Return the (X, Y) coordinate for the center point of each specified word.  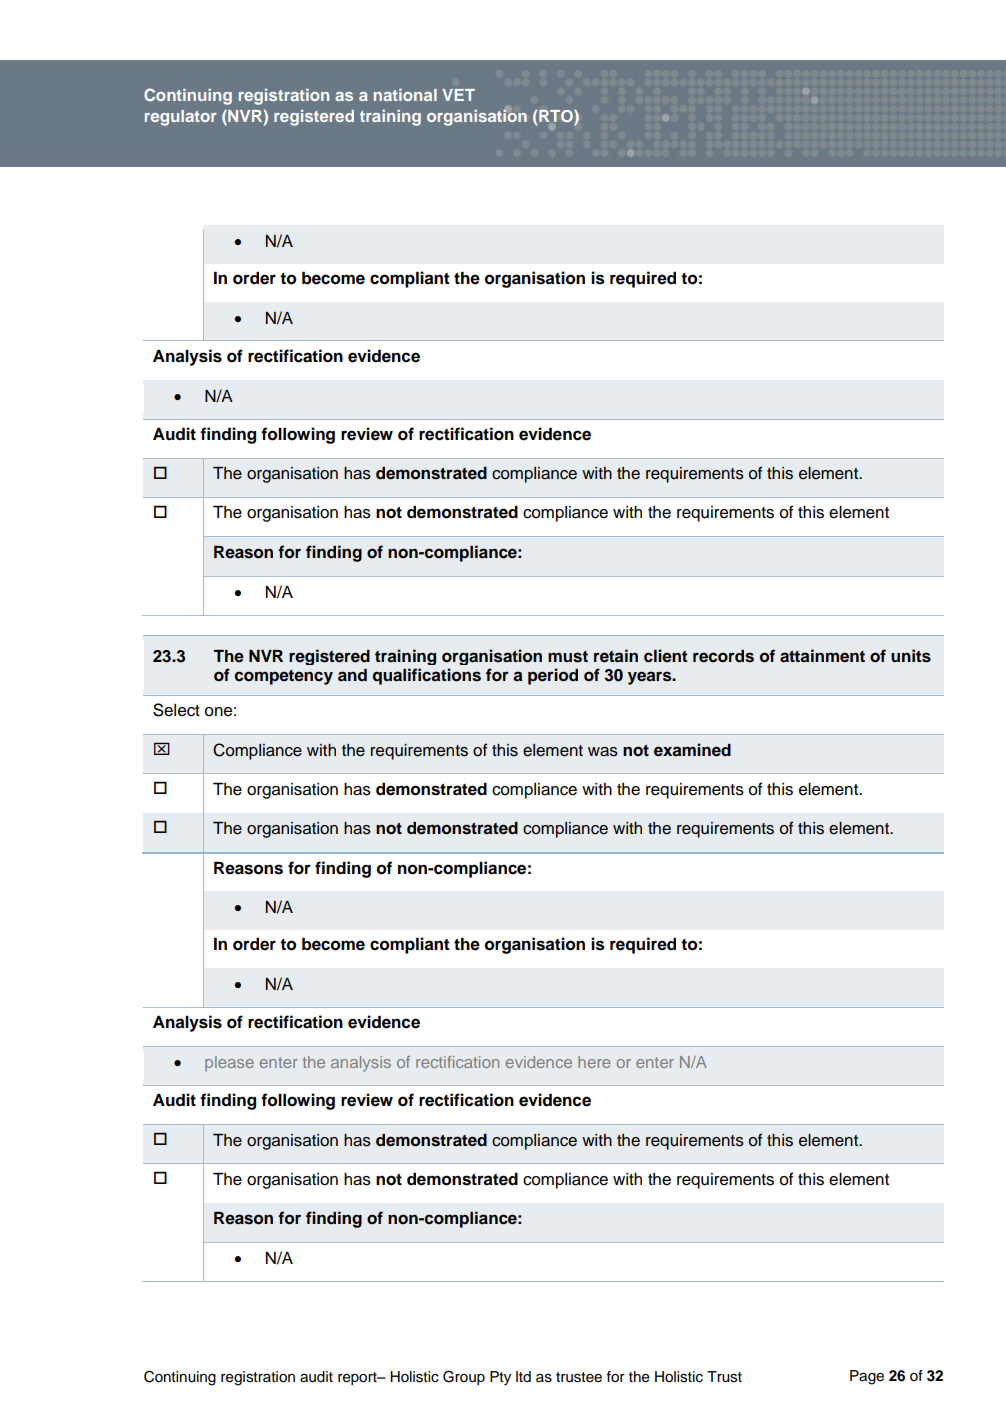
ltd (523, 1376)
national (405, 95)
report (358, 1378)
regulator (181, 118)
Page (867, 1377)
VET (458, 95)
